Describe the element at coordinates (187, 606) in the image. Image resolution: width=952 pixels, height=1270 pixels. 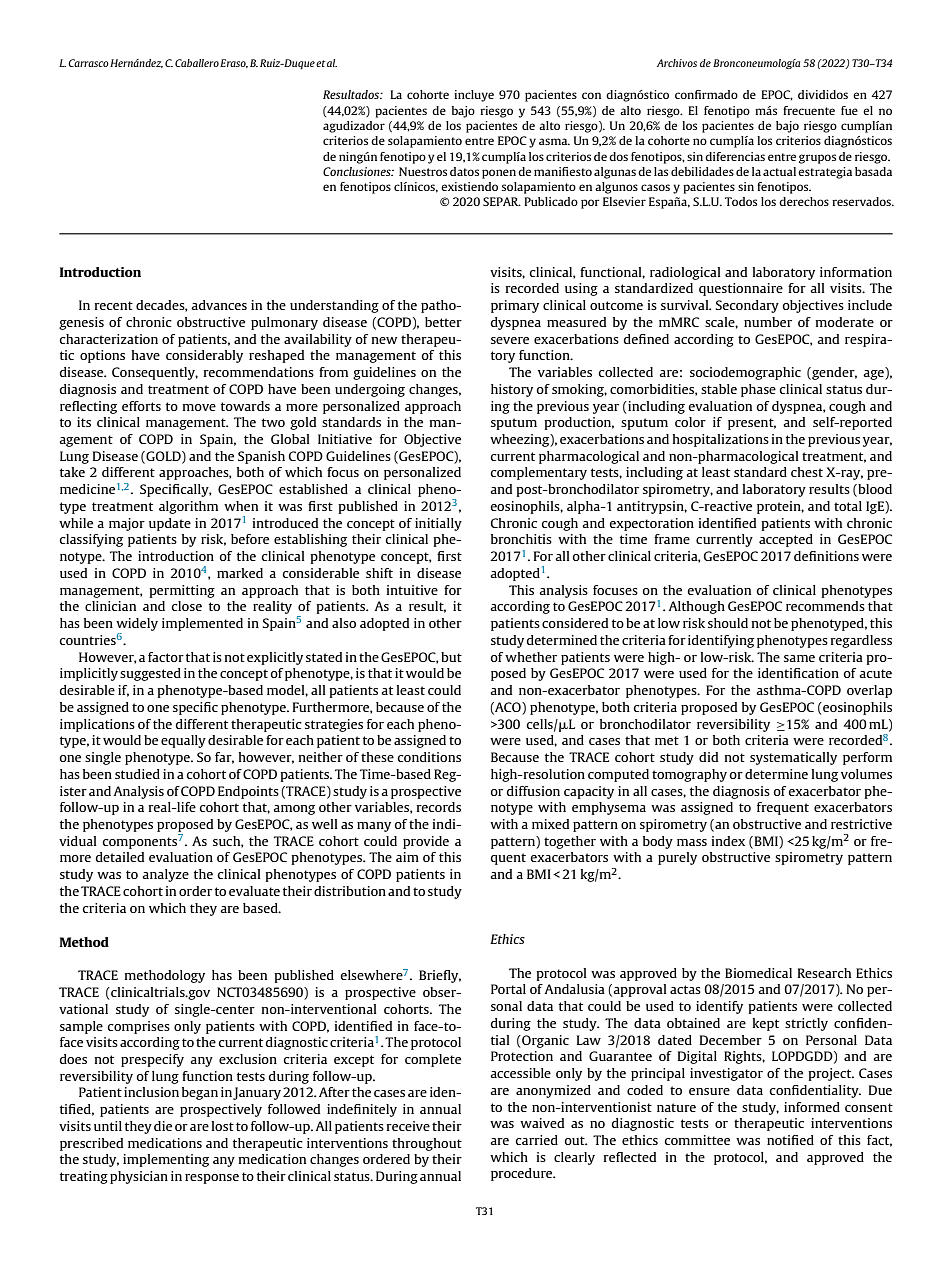
I see `close` at that location.
